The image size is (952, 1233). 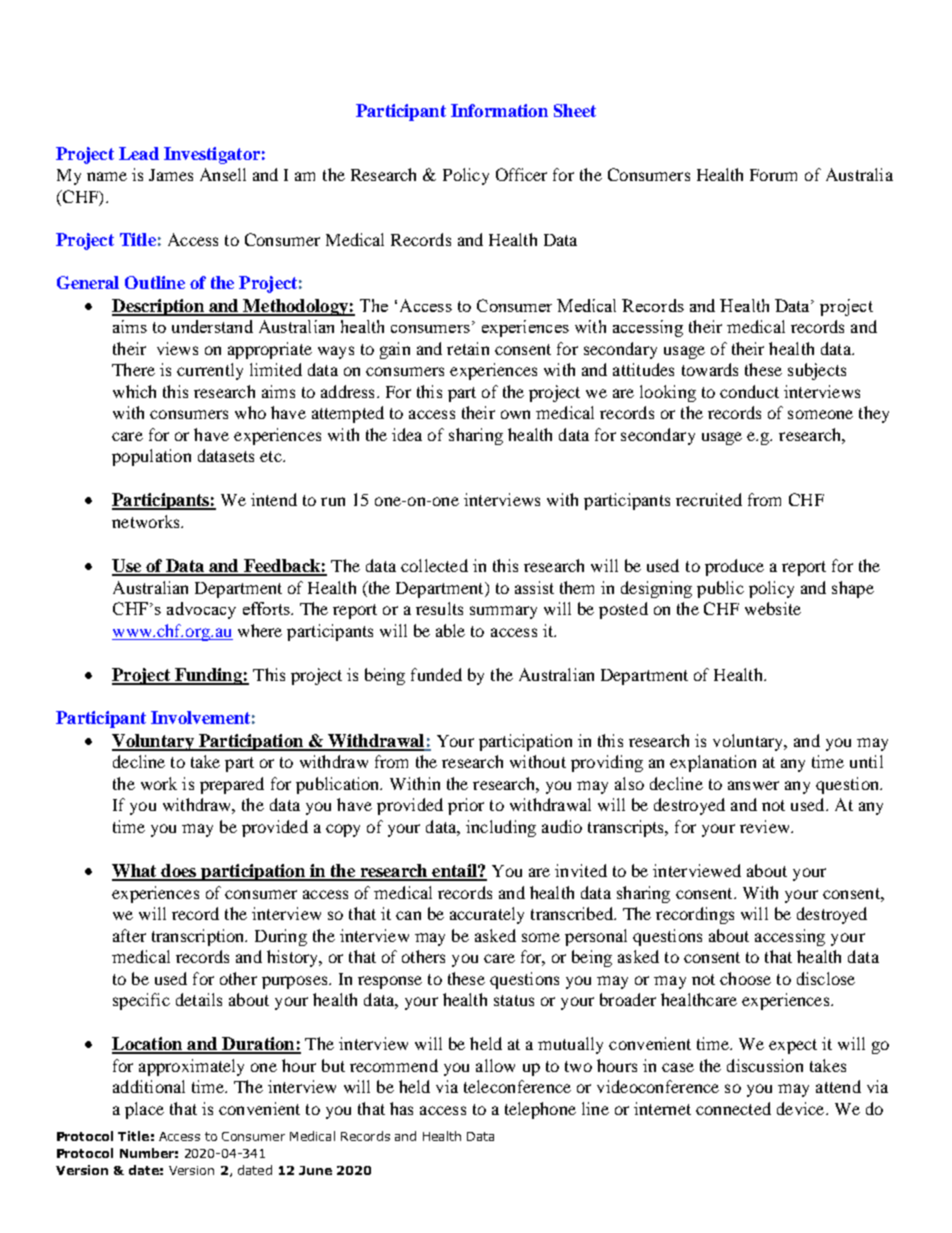 I want to click on subjects, so click(x=817, y=371).
